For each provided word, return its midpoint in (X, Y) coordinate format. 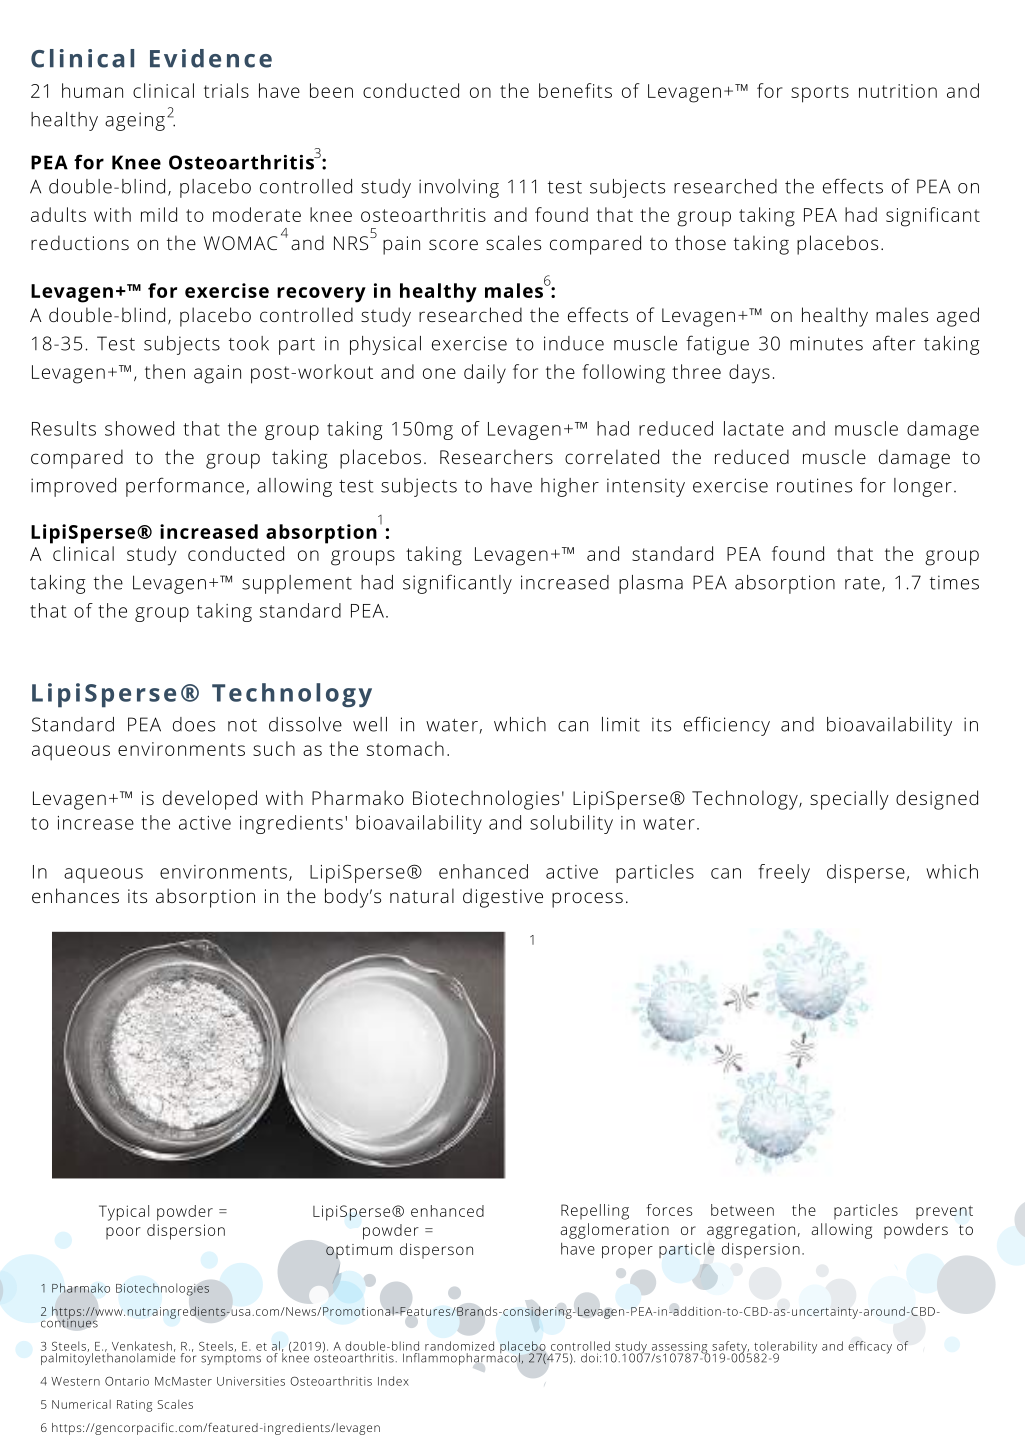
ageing (135, 121)
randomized (459, 1346)
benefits (575, 90)
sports (820, 94)
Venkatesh (142, 1346)
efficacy (870, 1347)
